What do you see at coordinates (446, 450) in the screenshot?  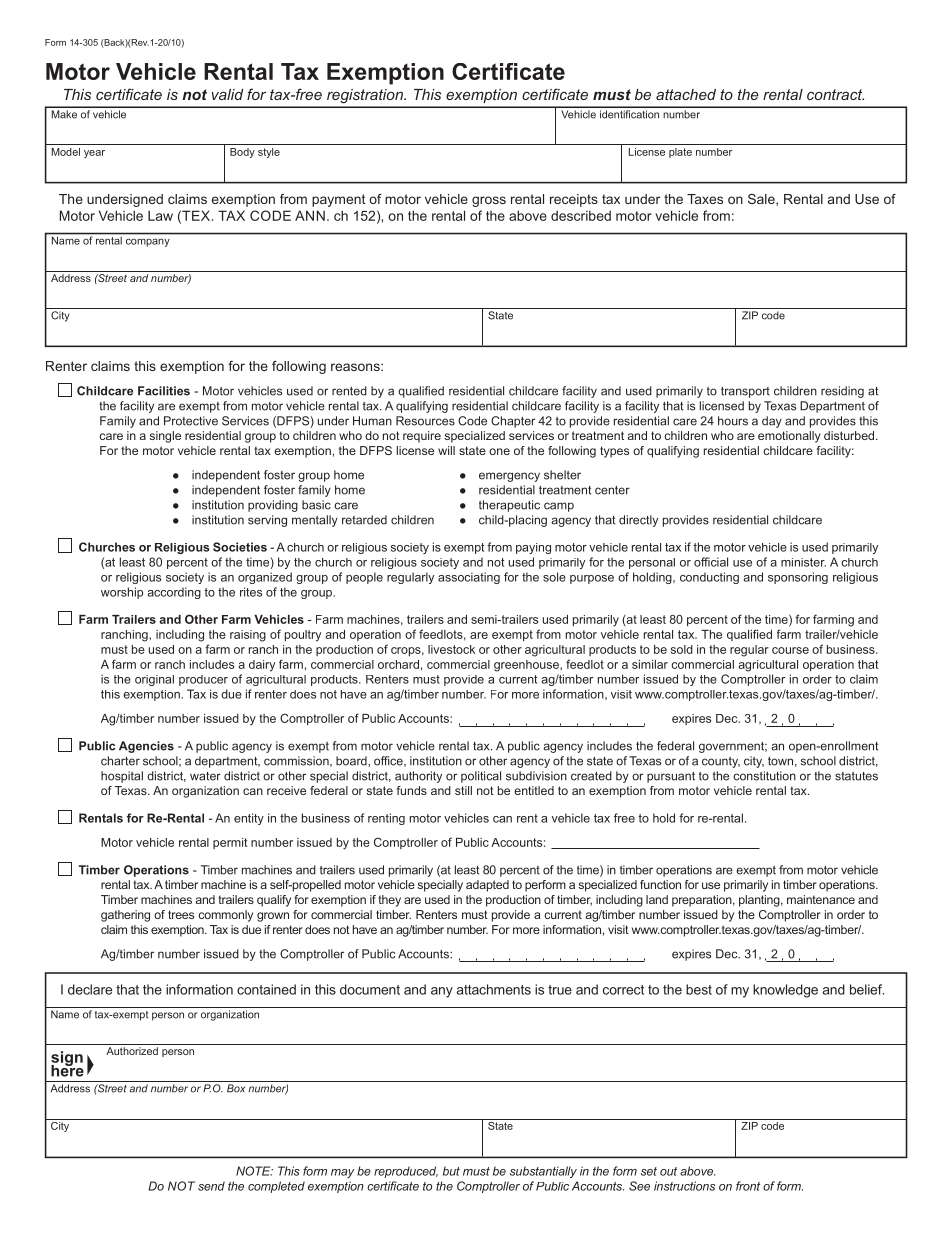 I see `will` at bounding box center [446, 450].
